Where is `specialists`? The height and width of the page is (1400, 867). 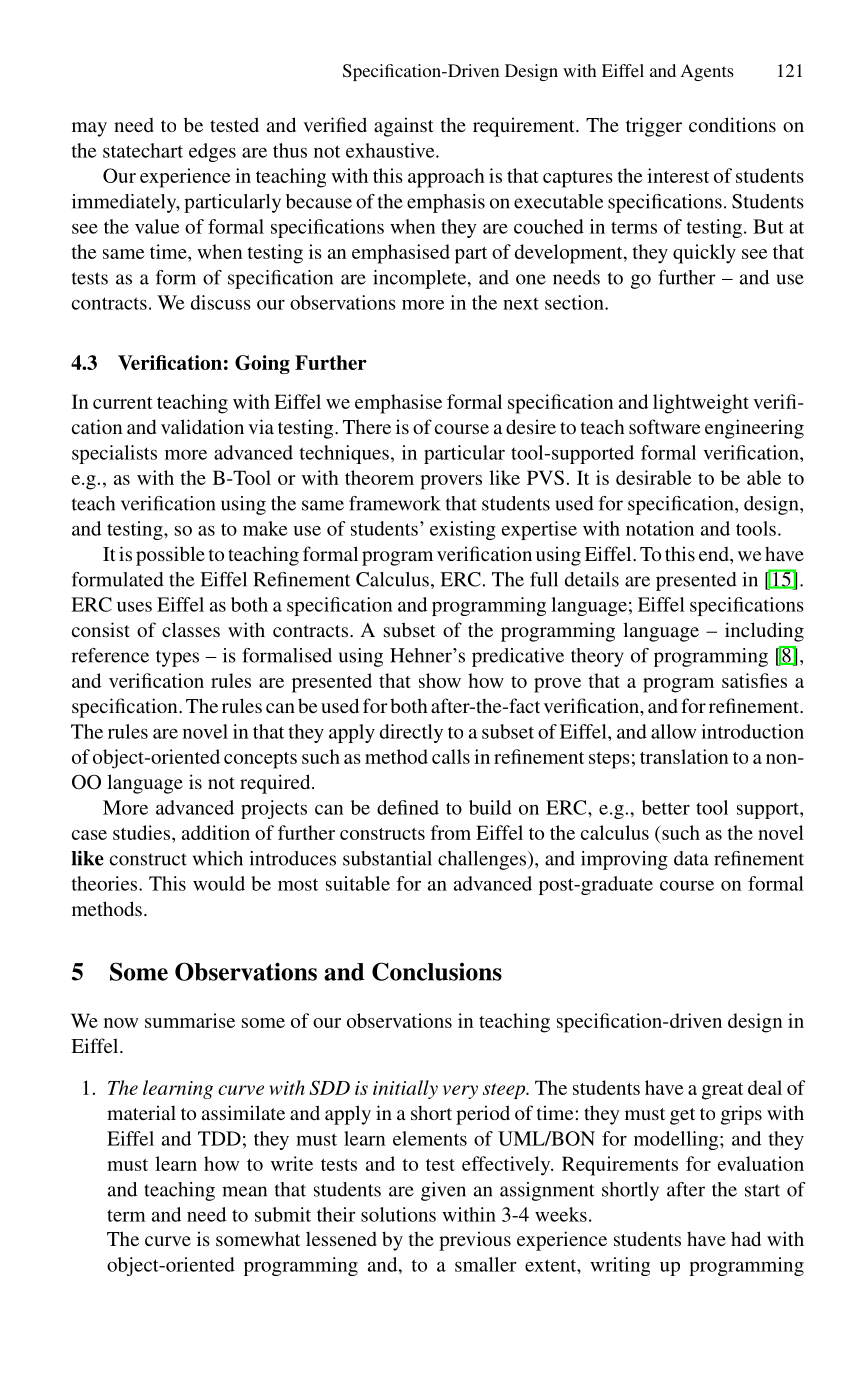
specialists is located at coordinates (114, 454).
